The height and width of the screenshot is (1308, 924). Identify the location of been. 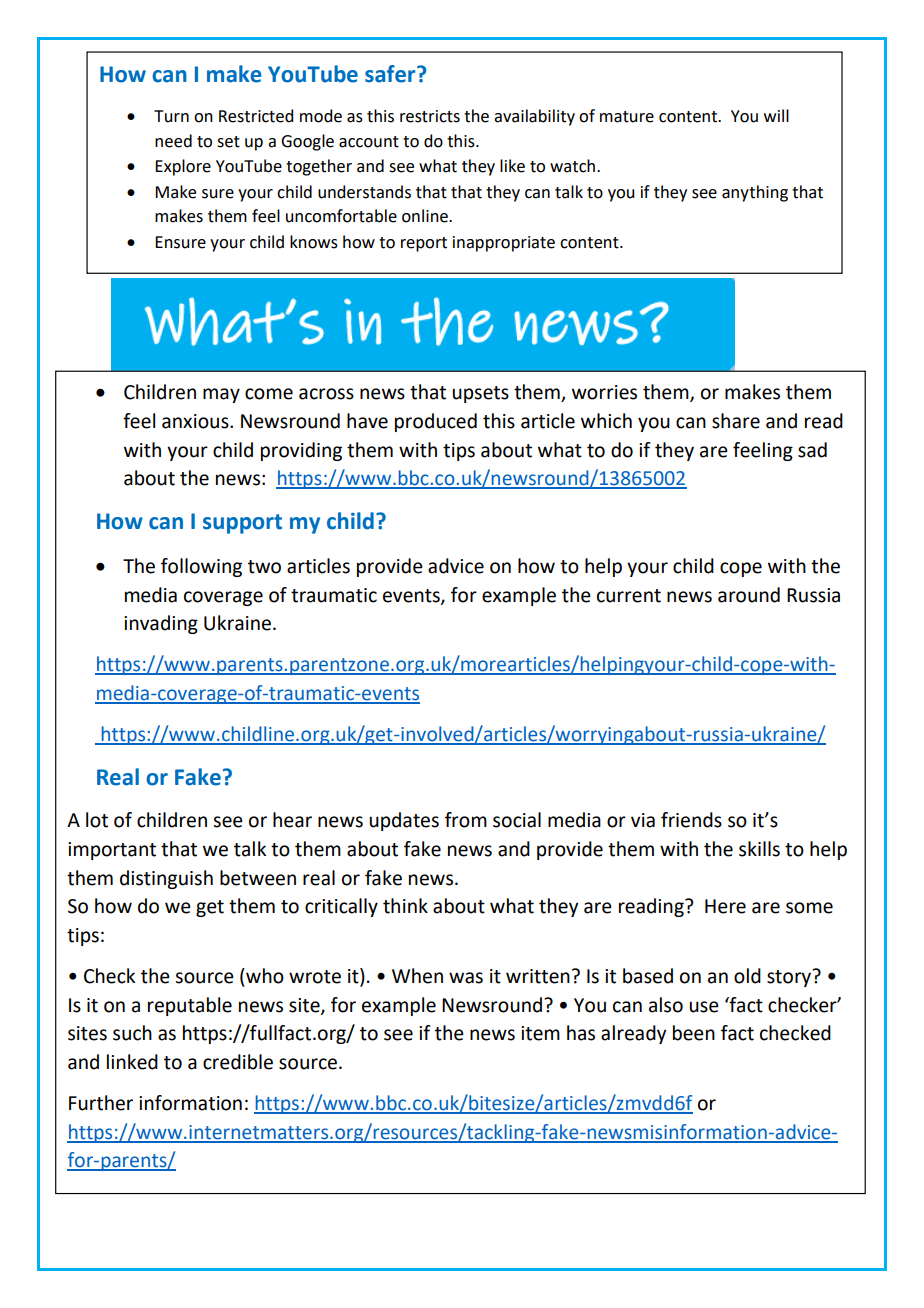
(694, 1033).
